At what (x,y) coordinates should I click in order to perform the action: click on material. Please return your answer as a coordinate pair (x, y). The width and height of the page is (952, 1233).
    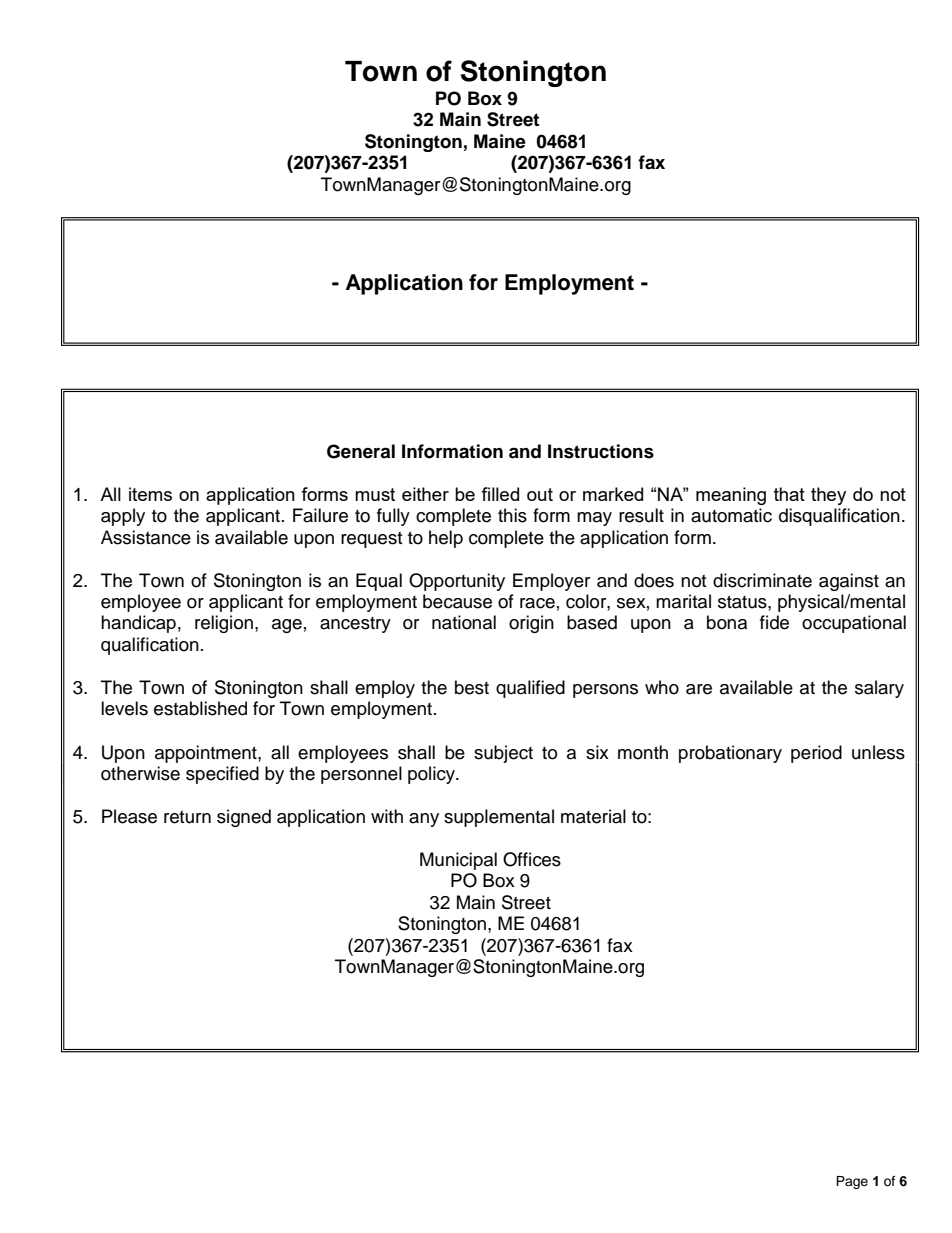
    Looking at the image, I should click on (593, 816).
